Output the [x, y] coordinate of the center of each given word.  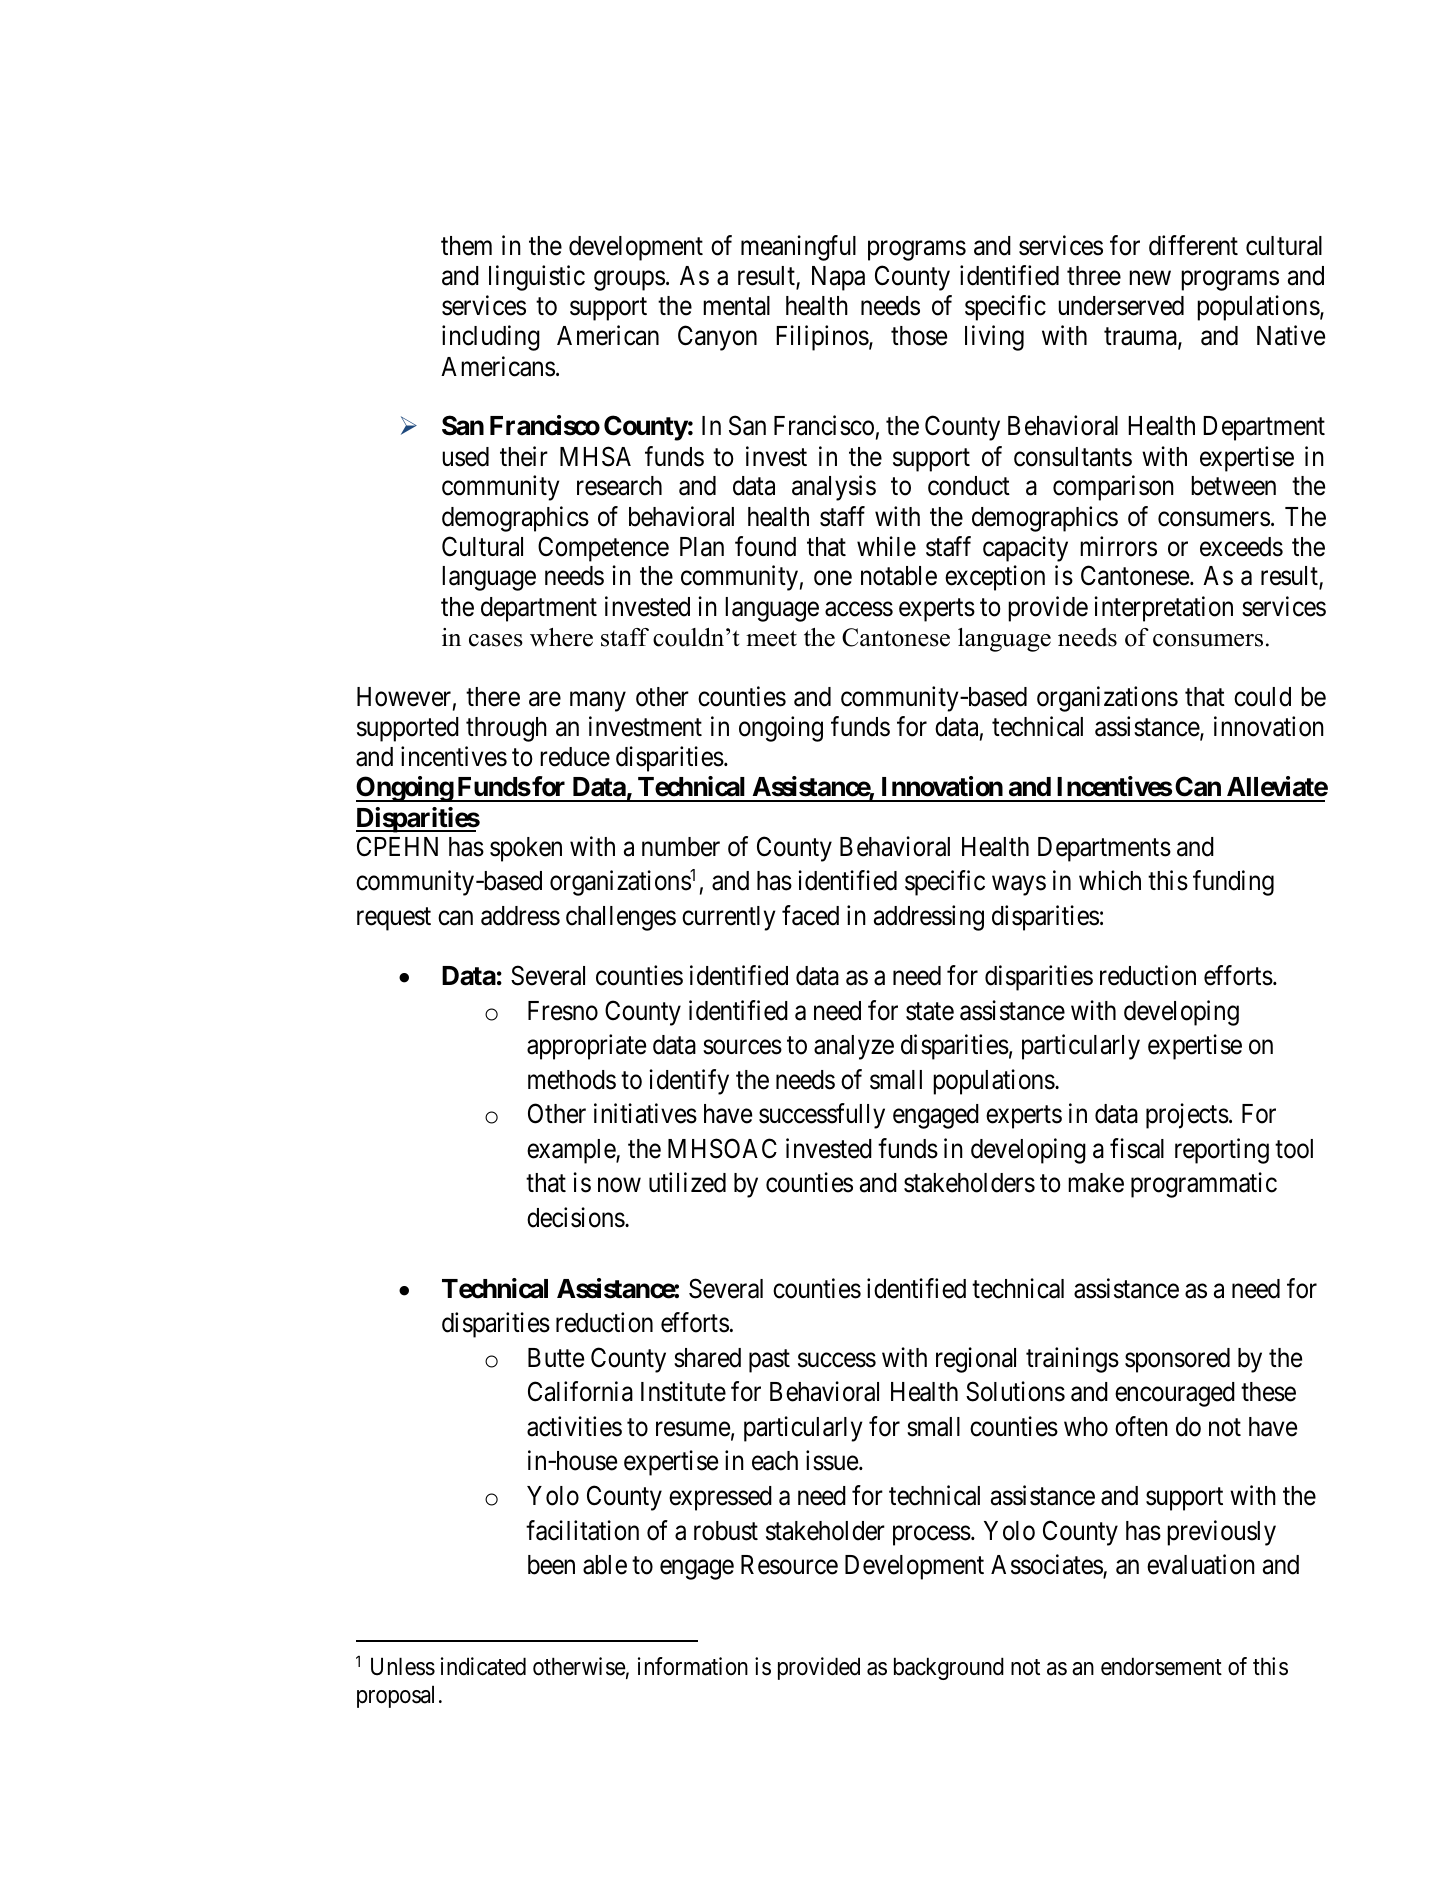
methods [572, 1080]
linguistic [537, 278]
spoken [526, 849]
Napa [838, 278]
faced [810, 915]
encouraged [1175, 1394]
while [886, 546]
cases [496, 640]
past [769, 1361]
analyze [854, 1047]
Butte [556, 1358]
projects [1187, 1116]
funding [1233, 883]
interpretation [1163, 609]
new [1150, 278]
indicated [483, 1666]
